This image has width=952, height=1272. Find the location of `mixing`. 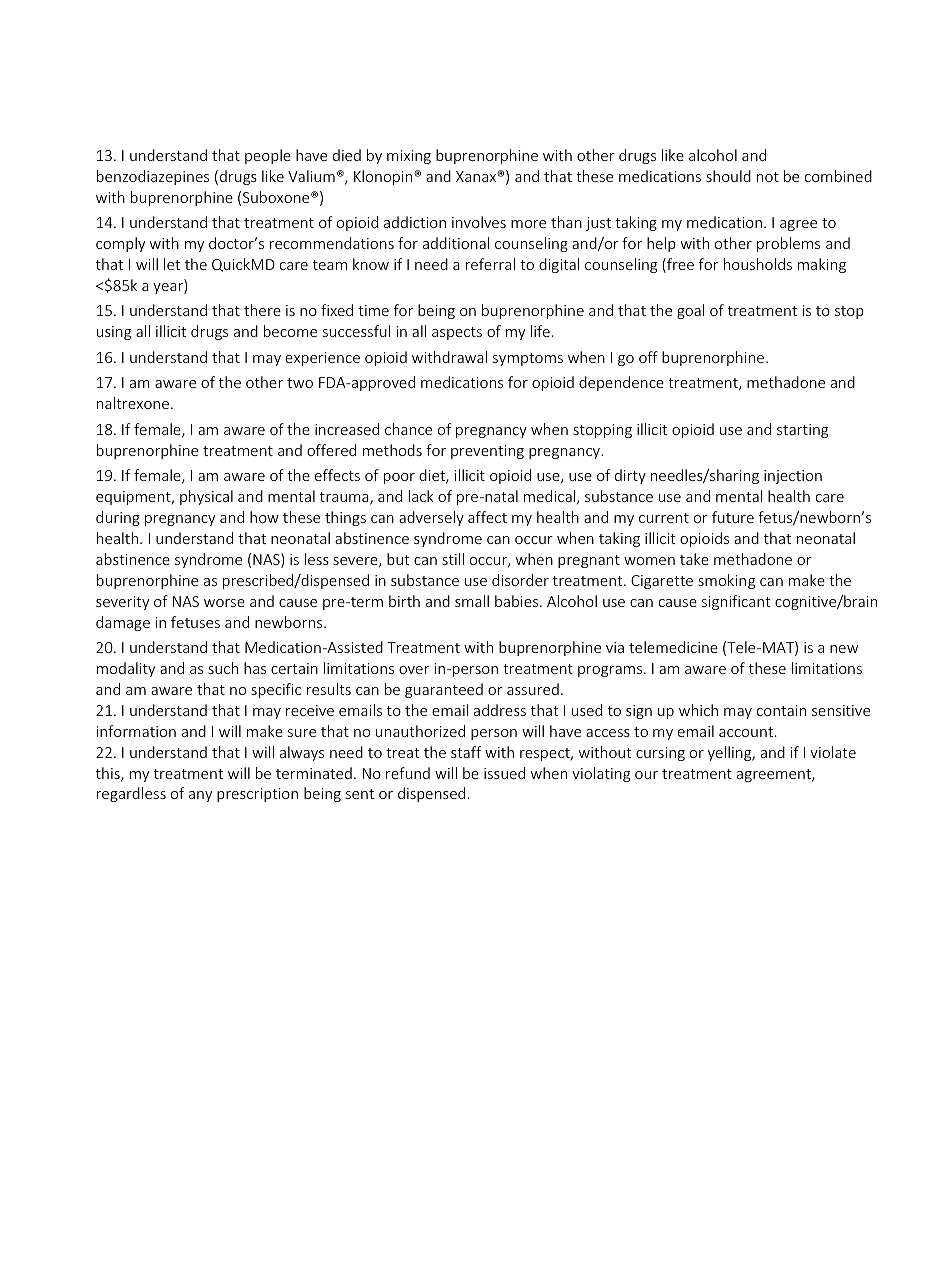

mixing is located at coordinates (409, 157).
